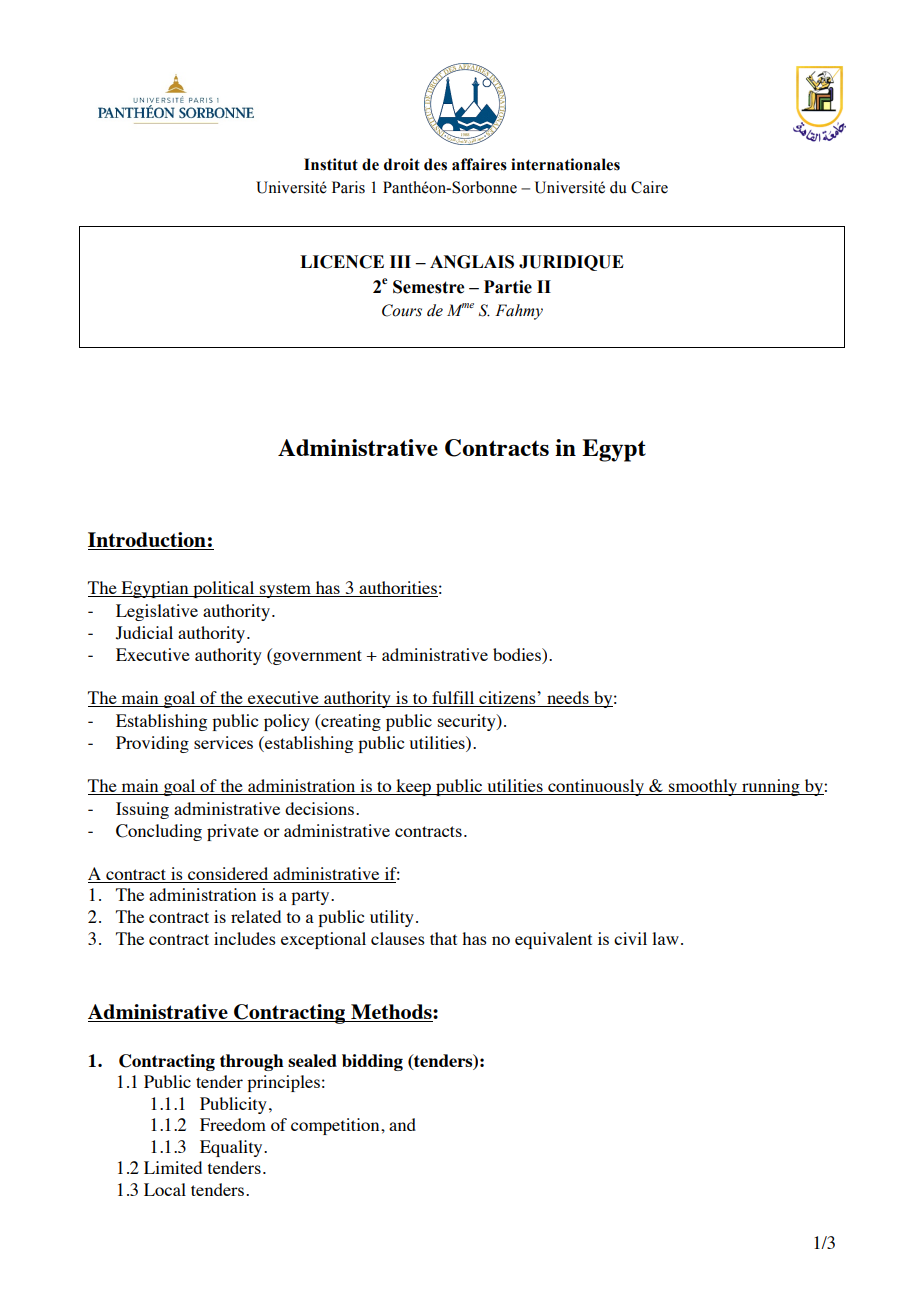  I want to click on Institut, so click(331, 164).
